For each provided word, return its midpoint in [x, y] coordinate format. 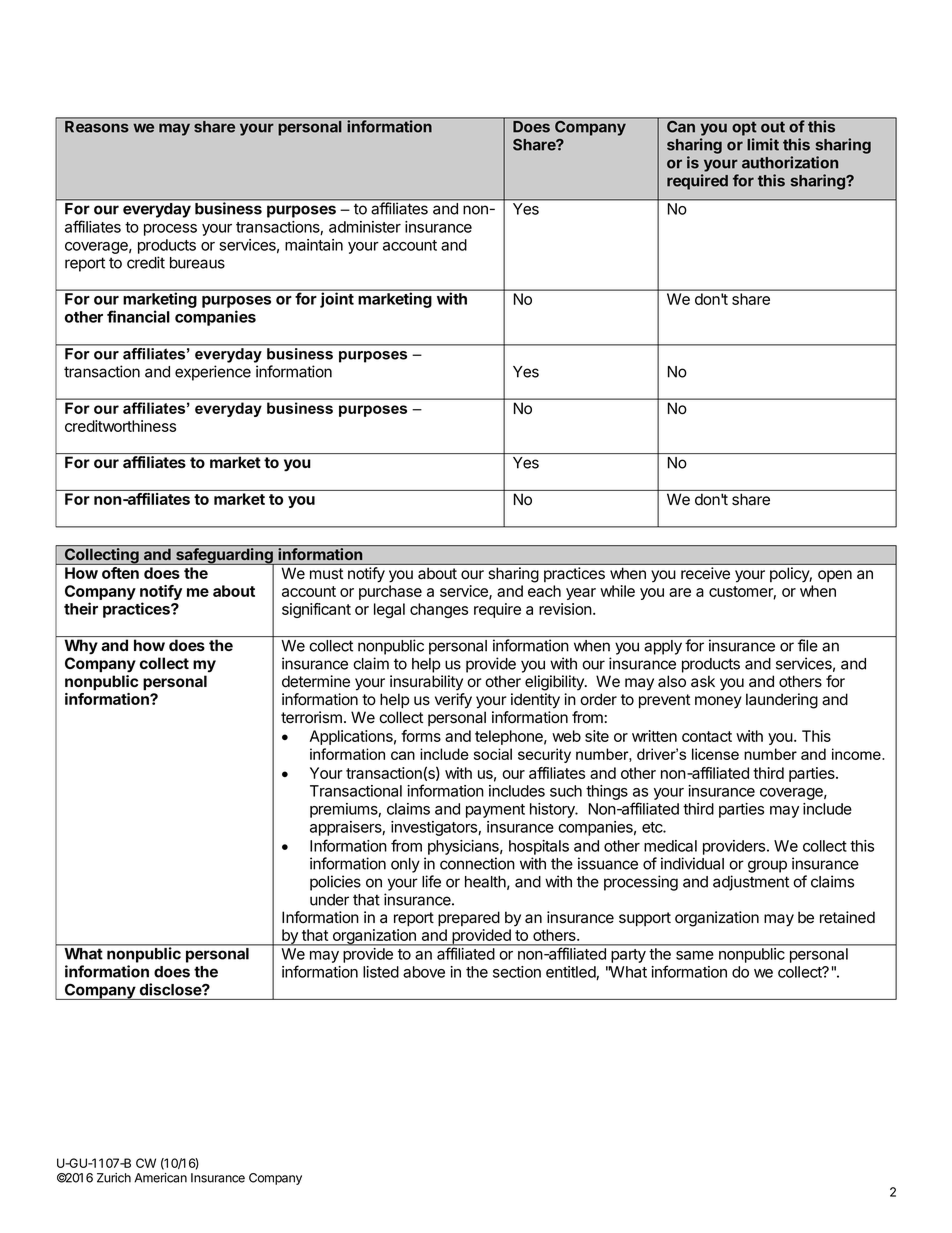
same [695, 955]
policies [335, 883]
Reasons [97, 126]
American [160, 1178]
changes [439, 610]
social [493, 754]
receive [705, 573]
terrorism [311, 717]
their [81, 608]
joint [337, 300]
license [715, 754]
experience [213, 373]
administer [365, 227]
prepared [469, 919]
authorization [790, 162]
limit [763, 144]
